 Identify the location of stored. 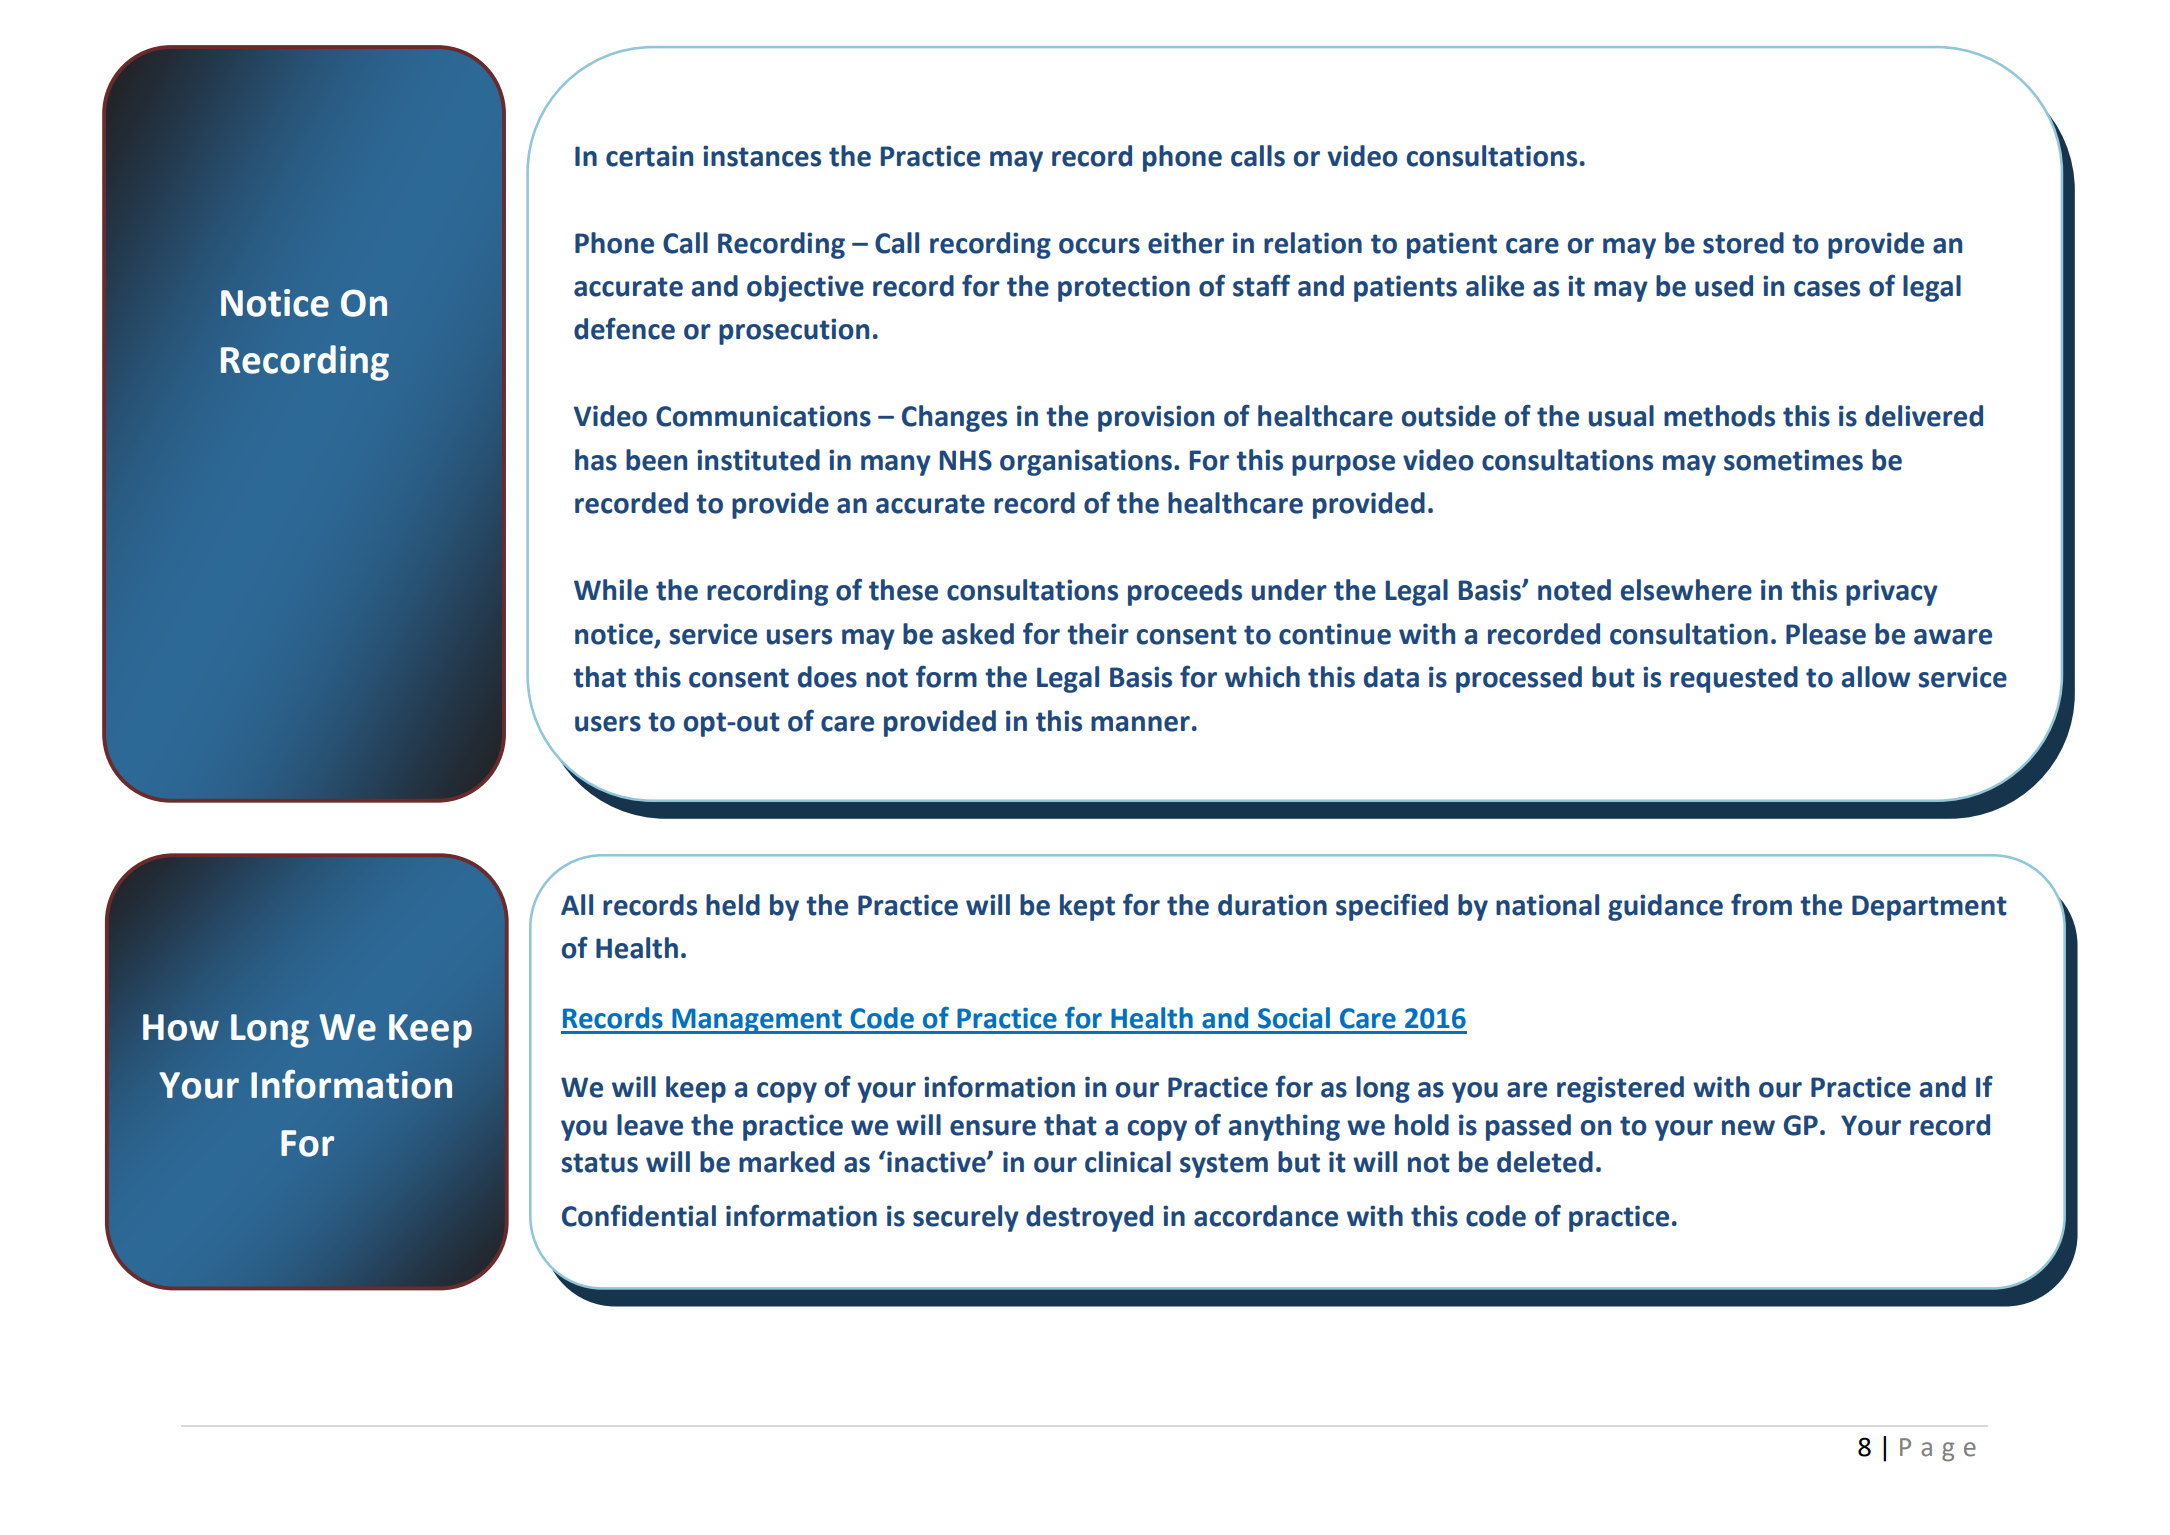
(1743, 243).
